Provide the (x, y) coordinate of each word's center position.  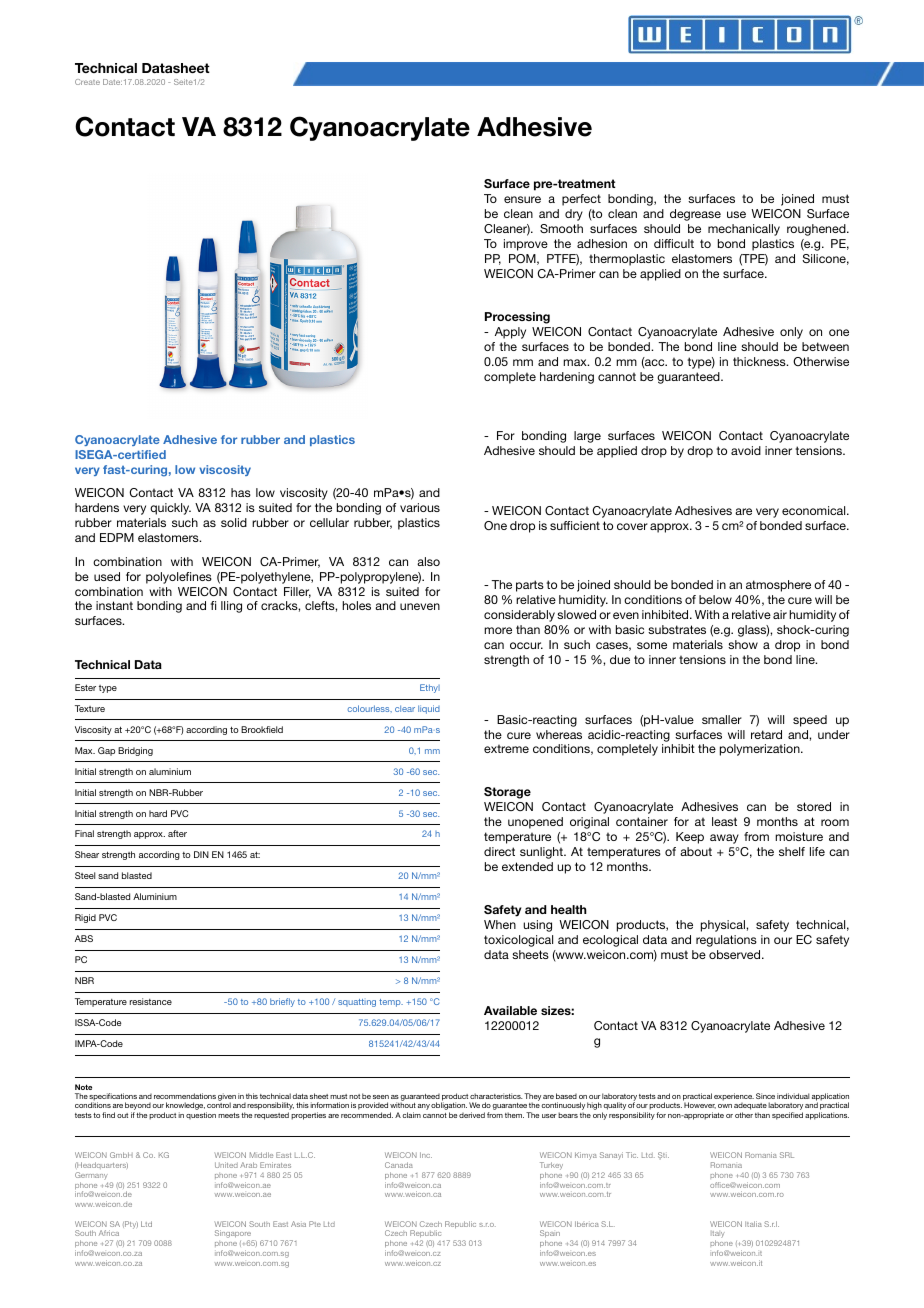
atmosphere (778, 586)
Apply (510, 333)
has (241, 492)
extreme (506, 749)
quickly (170, 509)
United (226, 1165)
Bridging (135, 751)
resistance (151, 1001)
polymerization (761, 750)
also (428, 561)
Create (87, 82)
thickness (760, 361)
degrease (695, 215)
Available (510, 1010)
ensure (522, 199)
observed (736, 954)
